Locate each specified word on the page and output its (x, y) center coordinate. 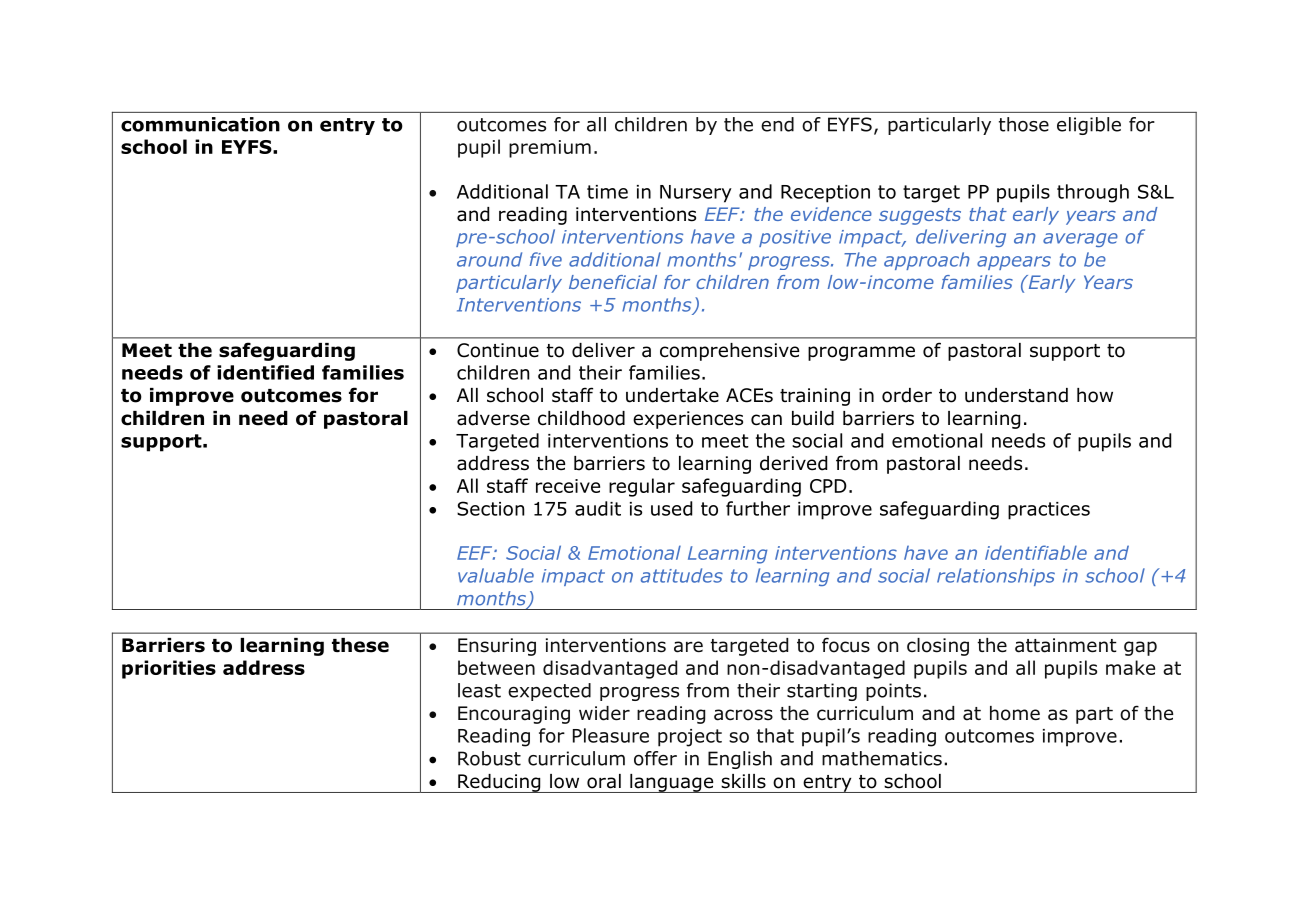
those (1024, 124)
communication (200, 124)
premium (550, 149)
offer (655, 758)
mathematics (882, 758)
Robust (489, 758)
